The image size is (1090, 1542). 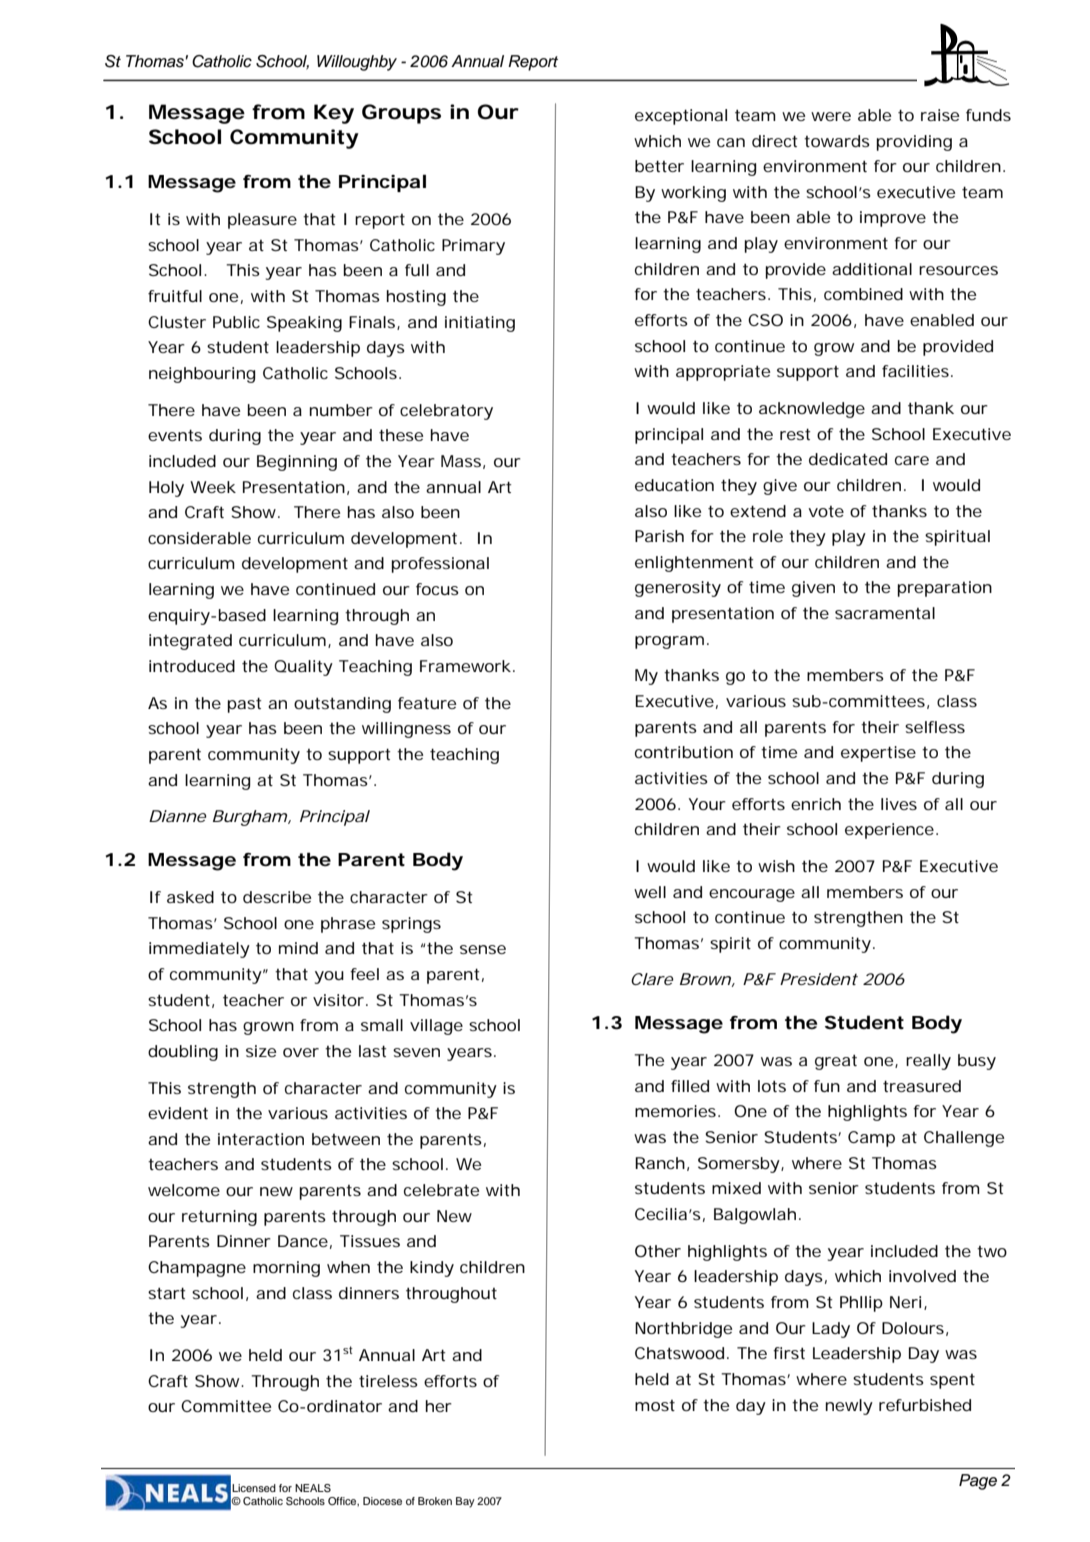 I want to click on pleasure, so click(x=262, y=221).
